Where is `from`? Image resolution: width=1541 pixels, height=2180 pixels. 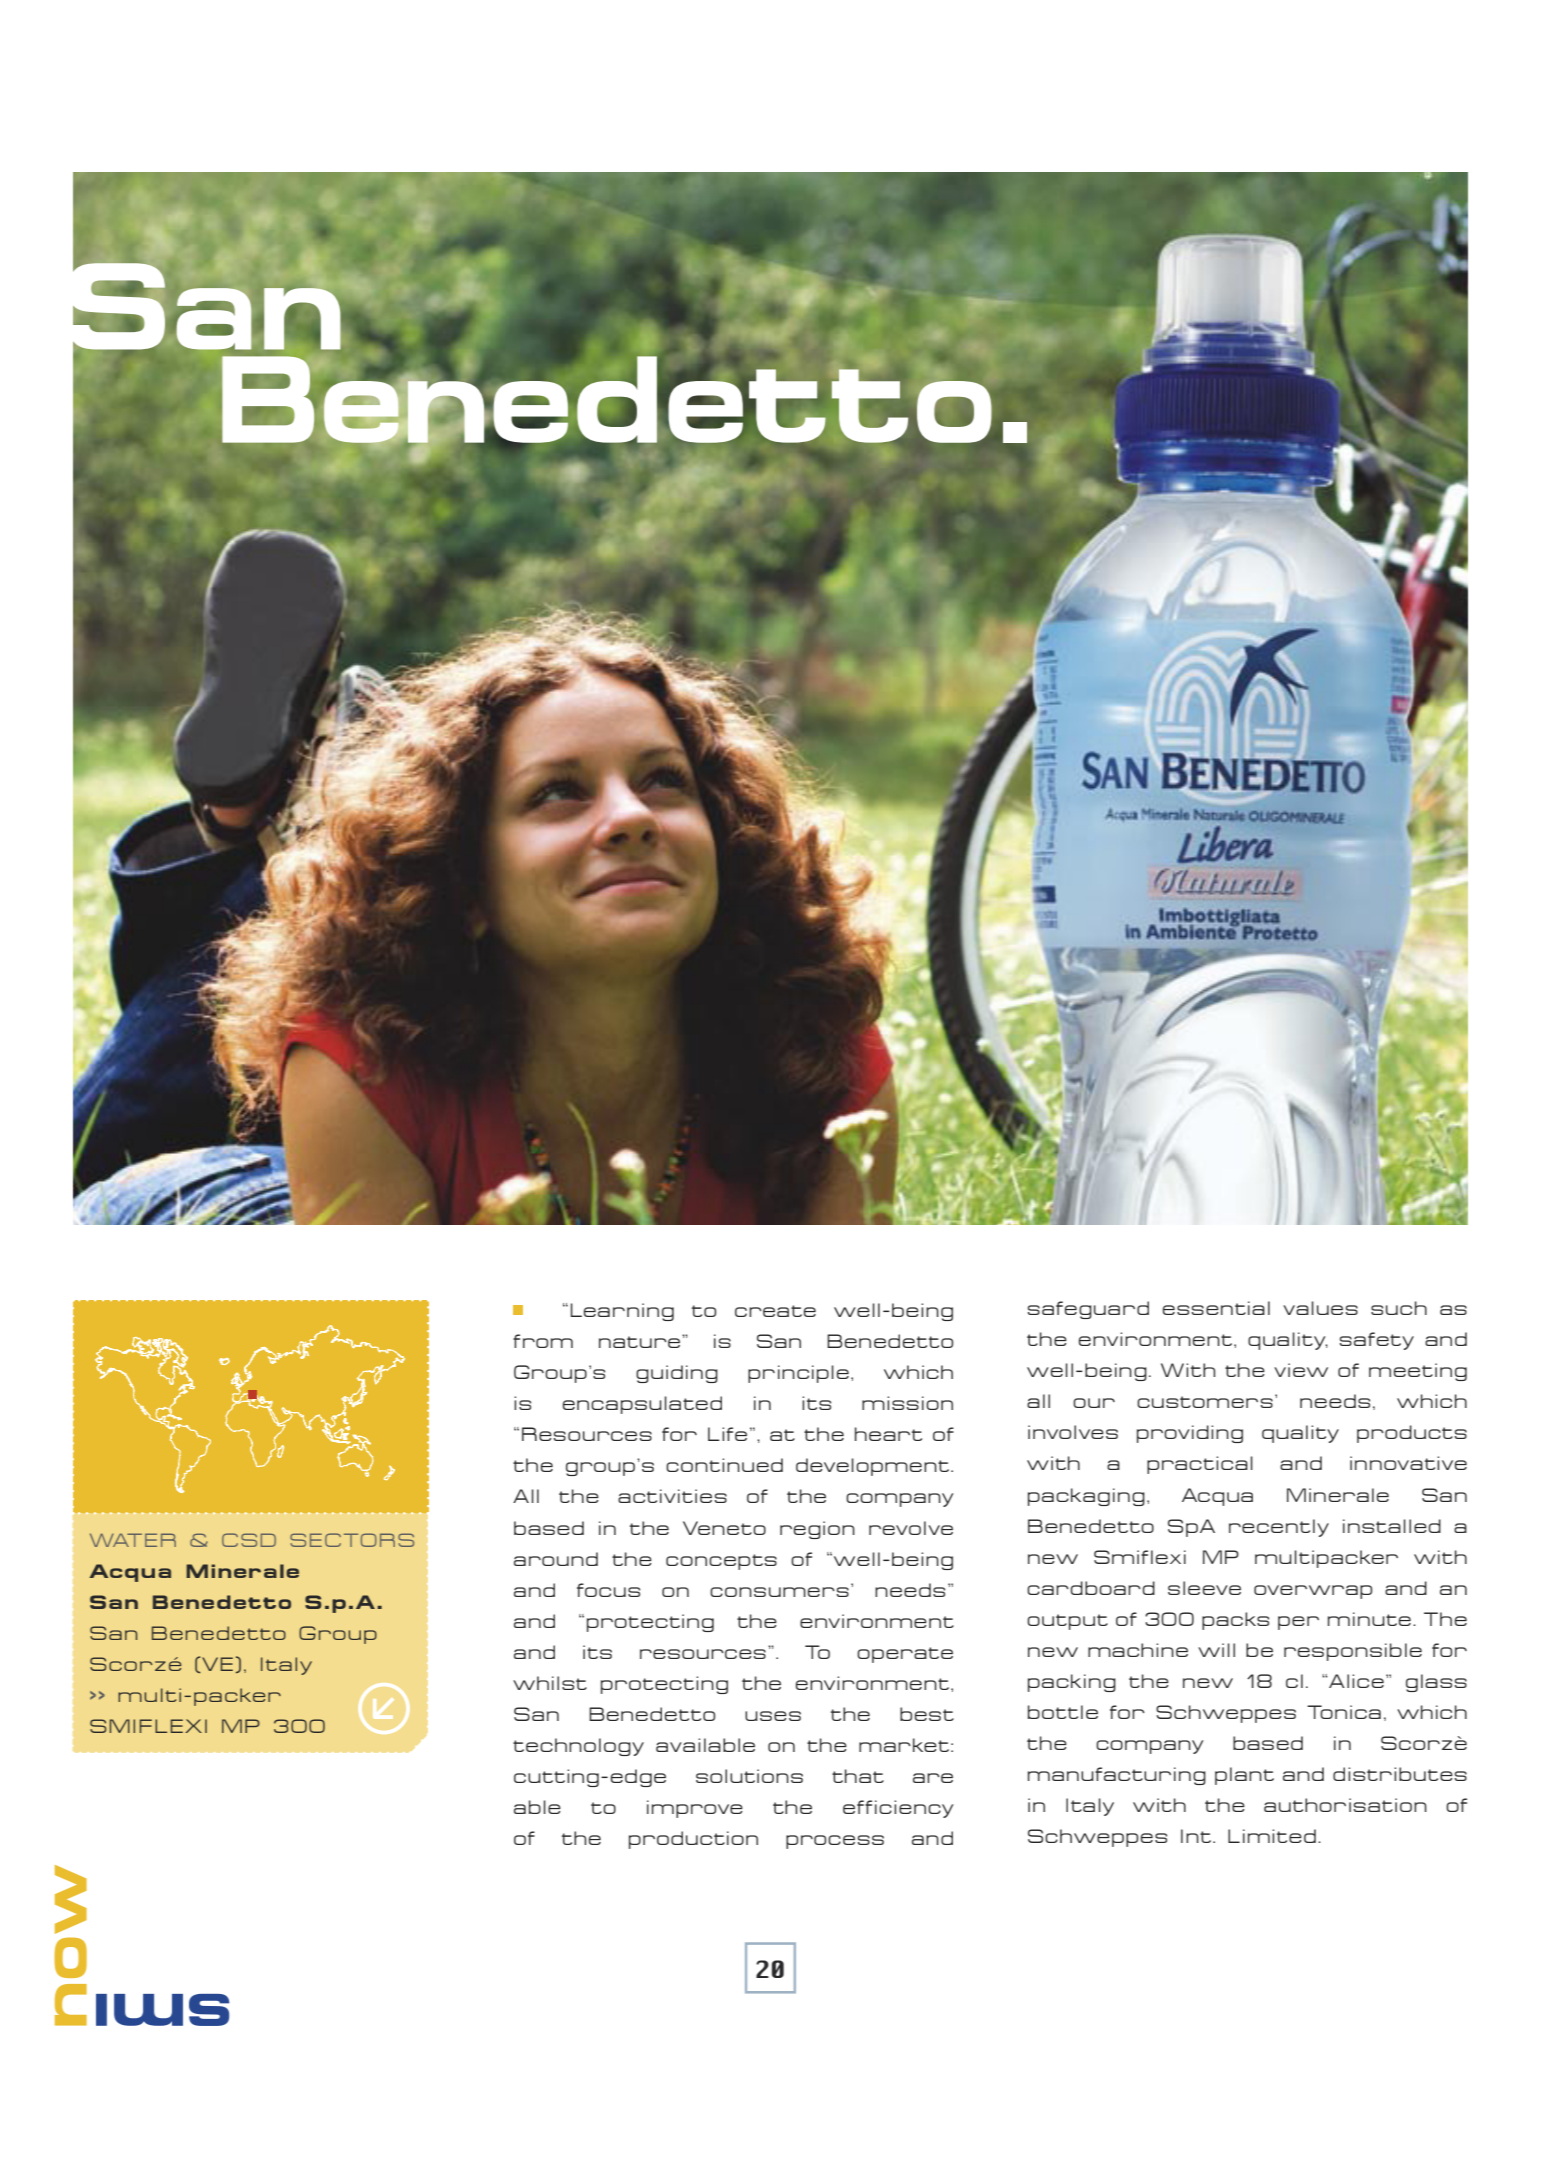
from is located at coordinates (543, 1341).
